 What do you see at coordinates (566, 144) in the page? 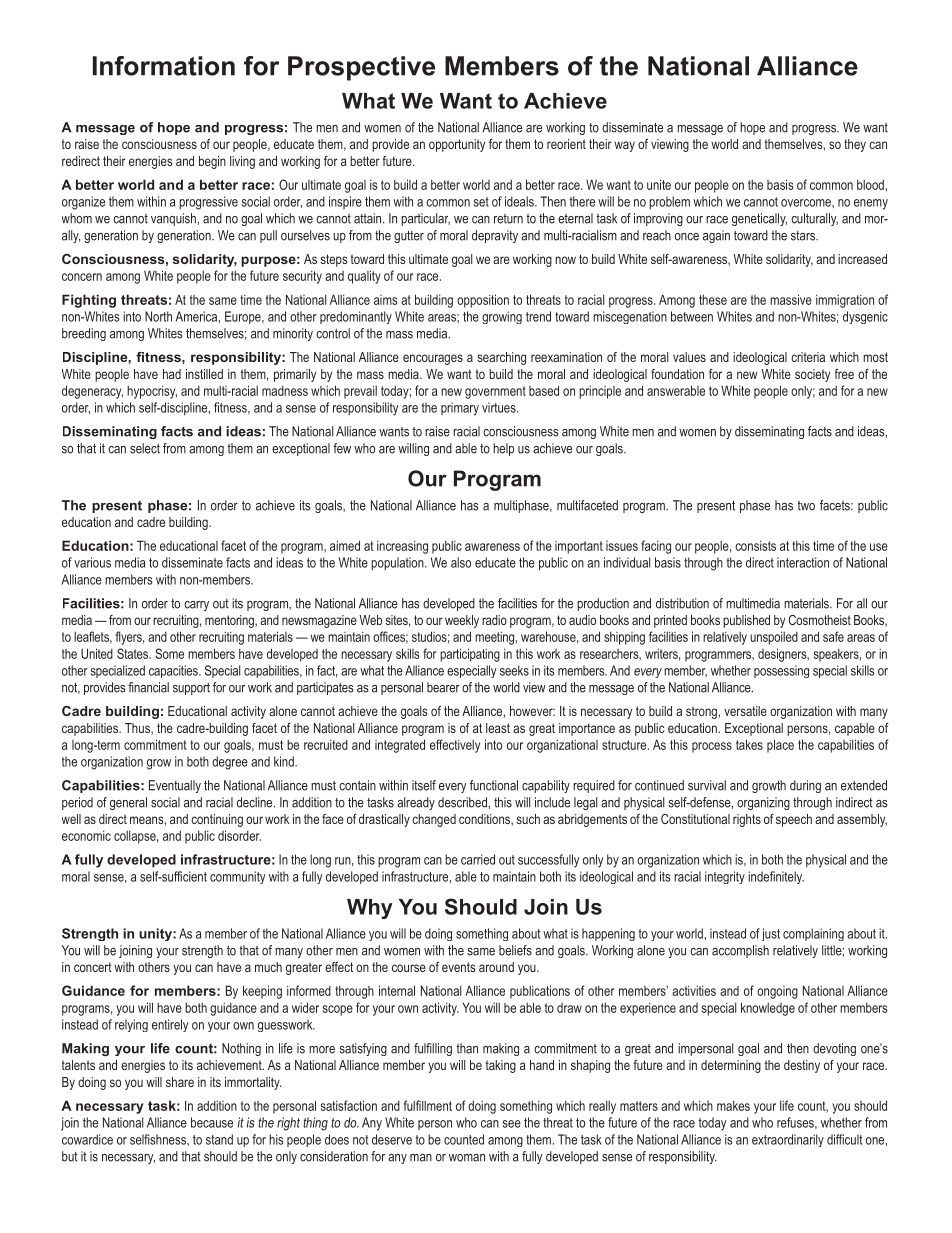
I see `reorient` at bounding box center [566, 144].
